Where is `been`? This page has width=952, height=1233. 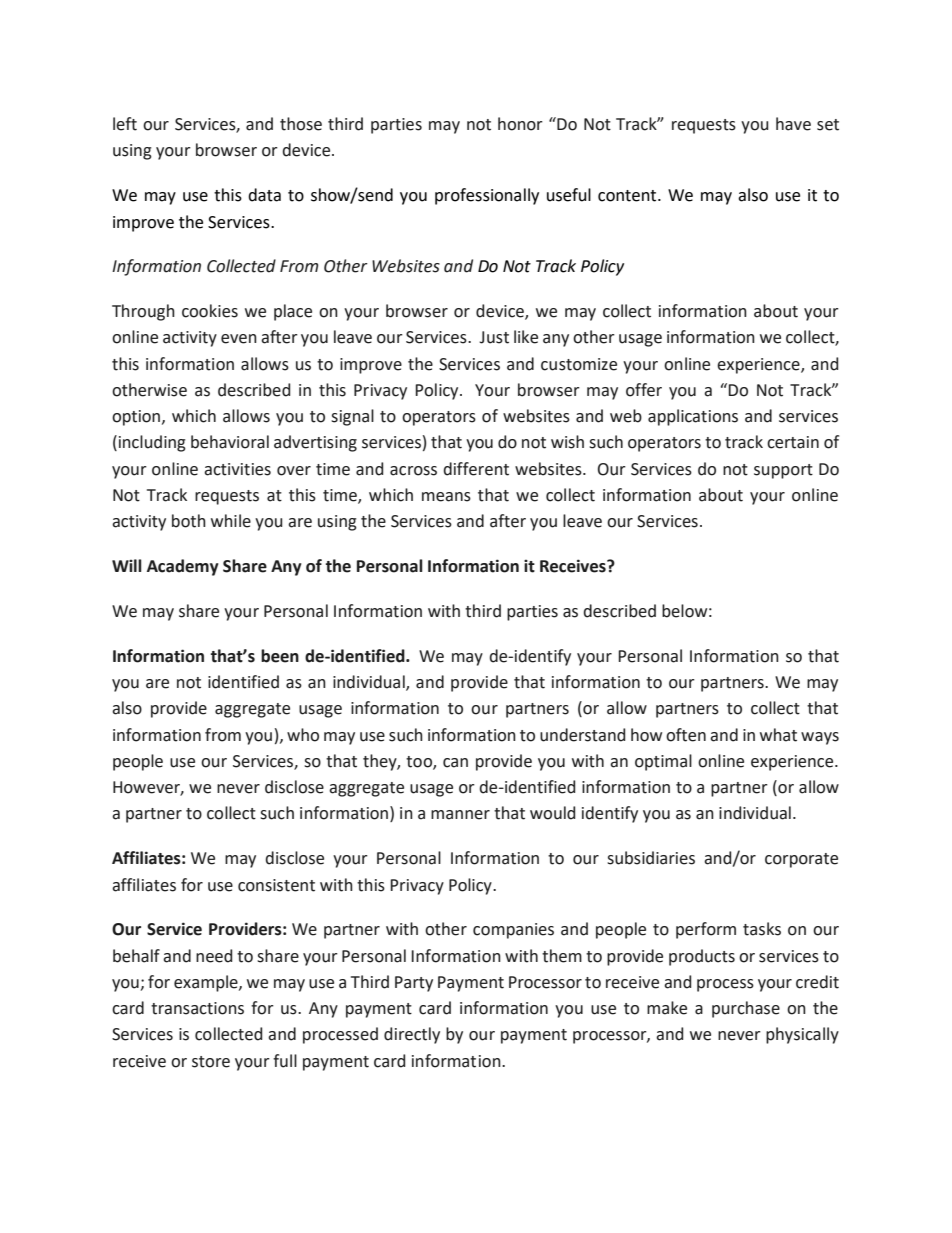 been is located at coordinates (280, 656).
